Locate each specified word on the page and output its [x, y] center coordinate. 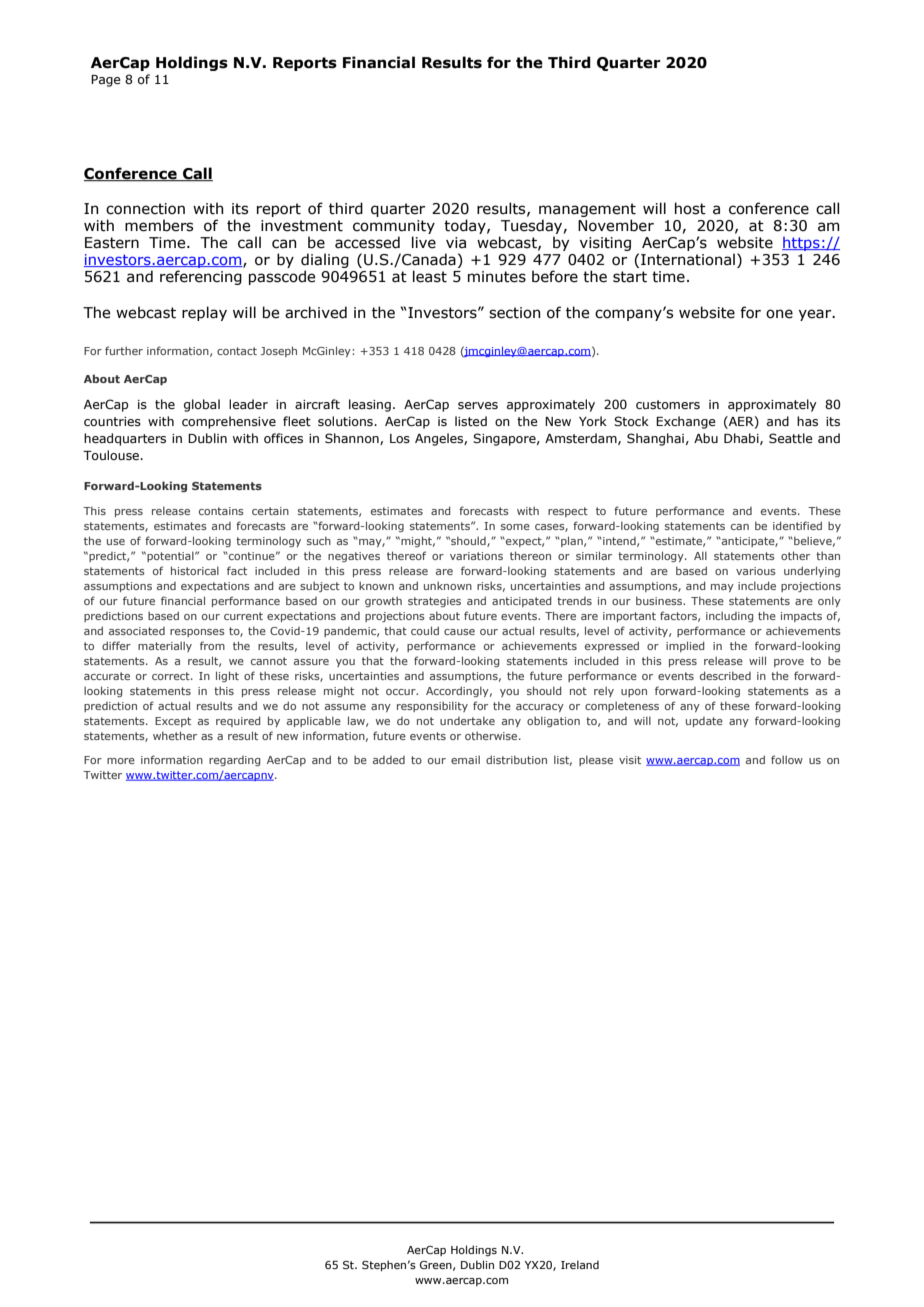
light [227, 676]
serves [478, 405]
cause [459, 632]
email [465, 760]
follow [787, 759]
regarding [235, 761]
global [202, 405]
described [725, 675]
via [456, 243]
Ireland [580, 1264]
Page [106, 81]
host [690, 208]
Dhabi [742, 439]
